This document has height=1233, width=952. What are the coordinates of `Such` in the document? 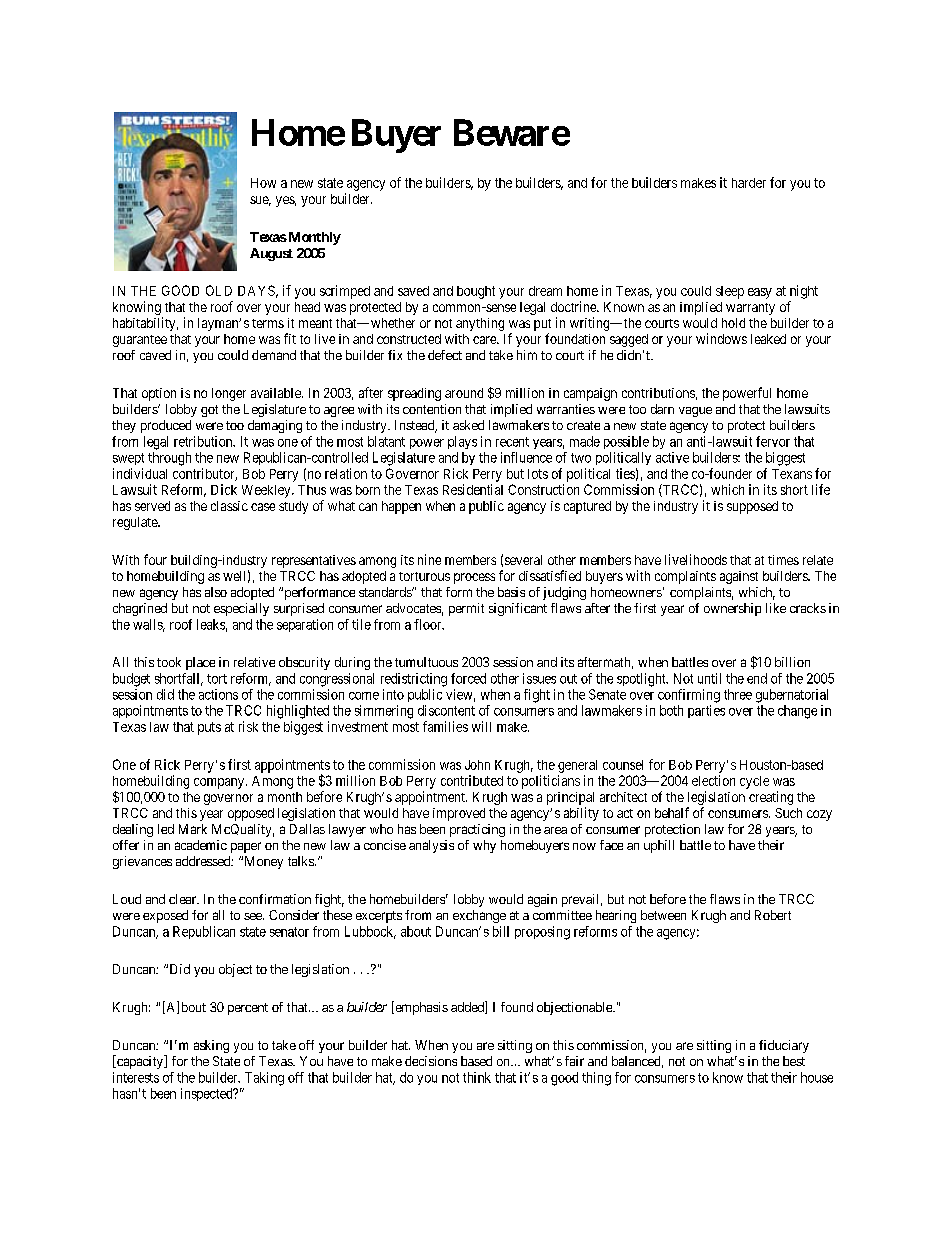 It's located at (788, 813).
